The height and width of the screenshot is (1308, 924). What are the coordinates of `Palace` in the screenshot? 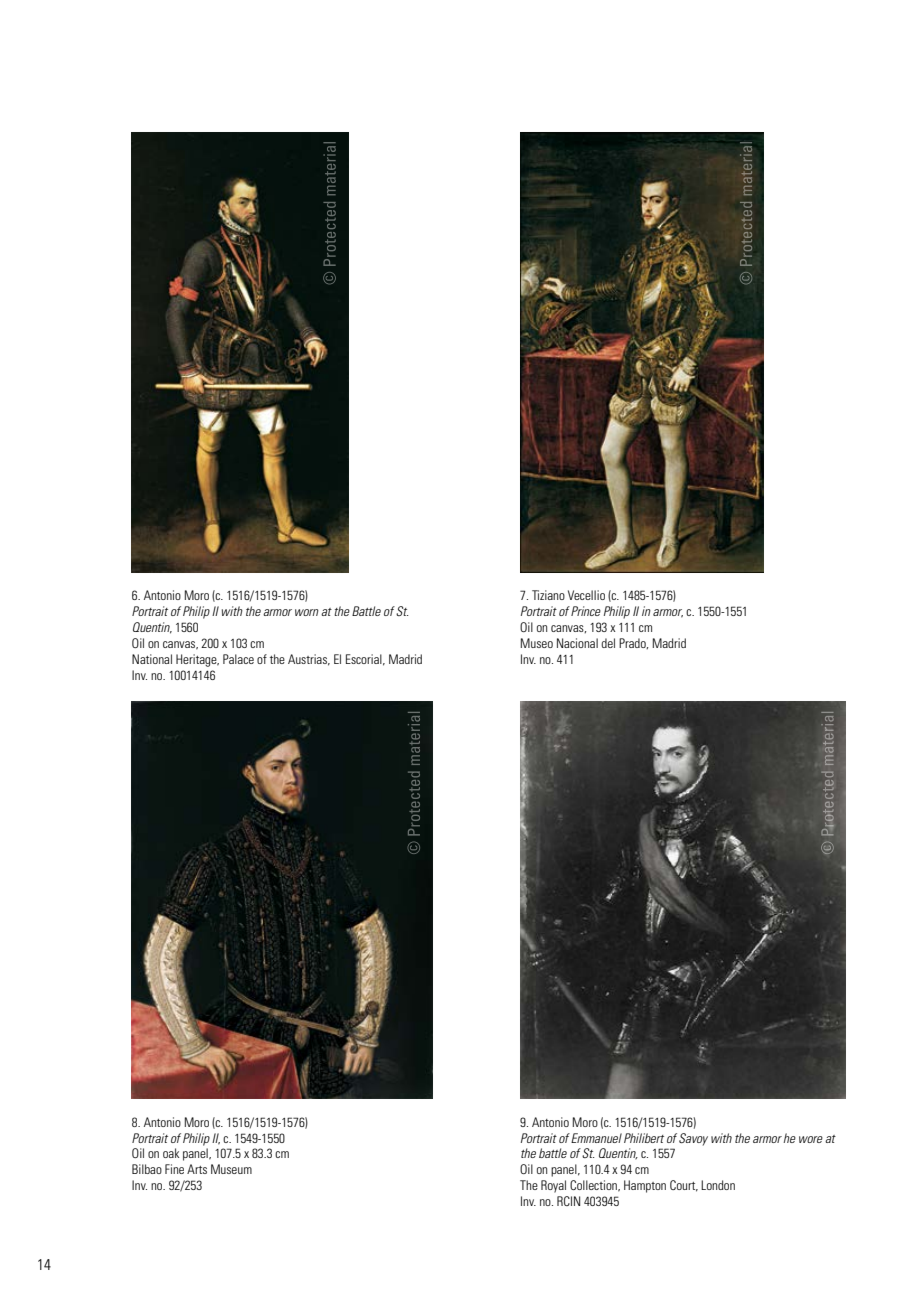 It's located at (238, 659).
